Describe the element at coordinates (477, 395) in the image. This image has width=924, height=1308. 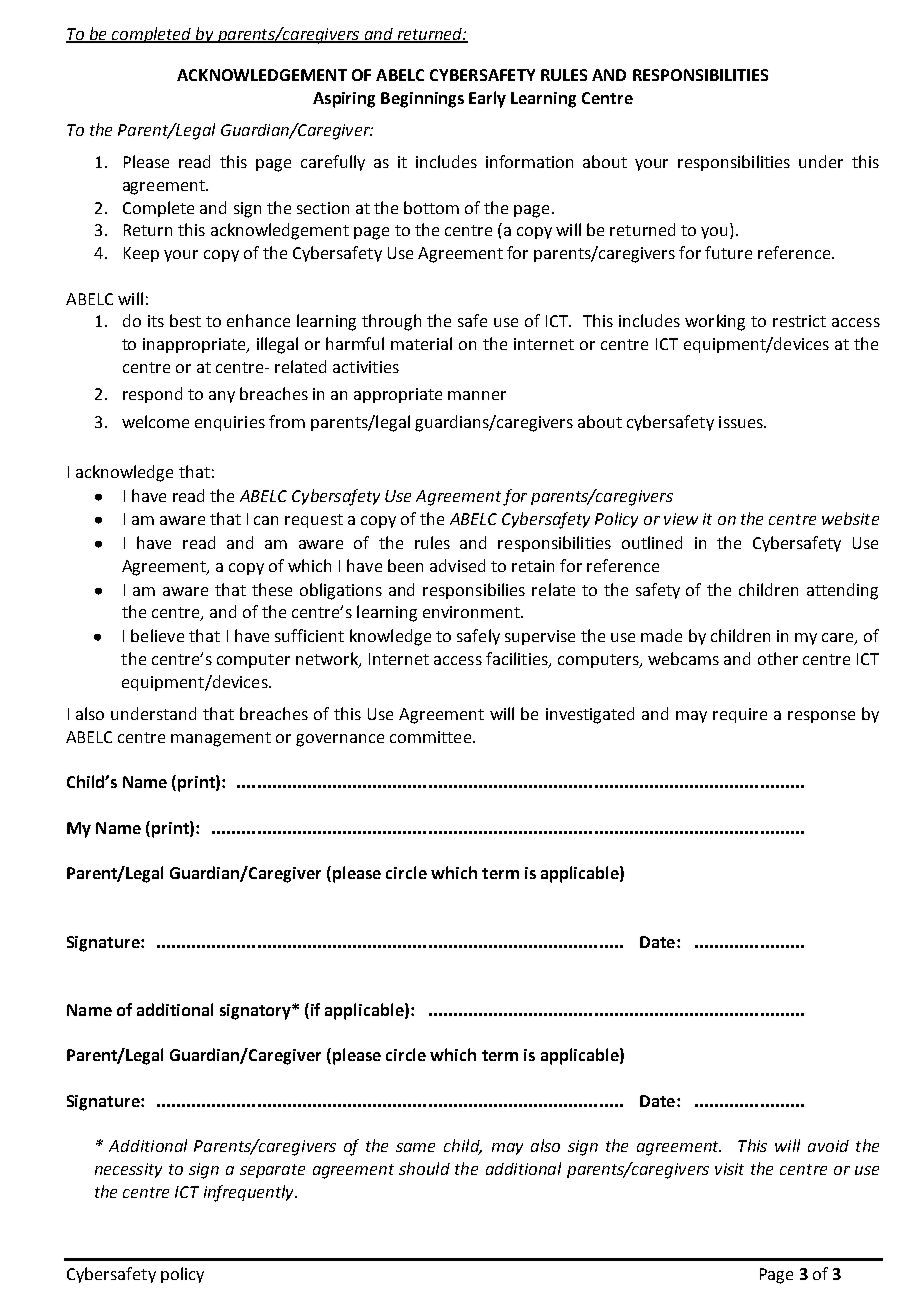
I see `manner` at that location.
